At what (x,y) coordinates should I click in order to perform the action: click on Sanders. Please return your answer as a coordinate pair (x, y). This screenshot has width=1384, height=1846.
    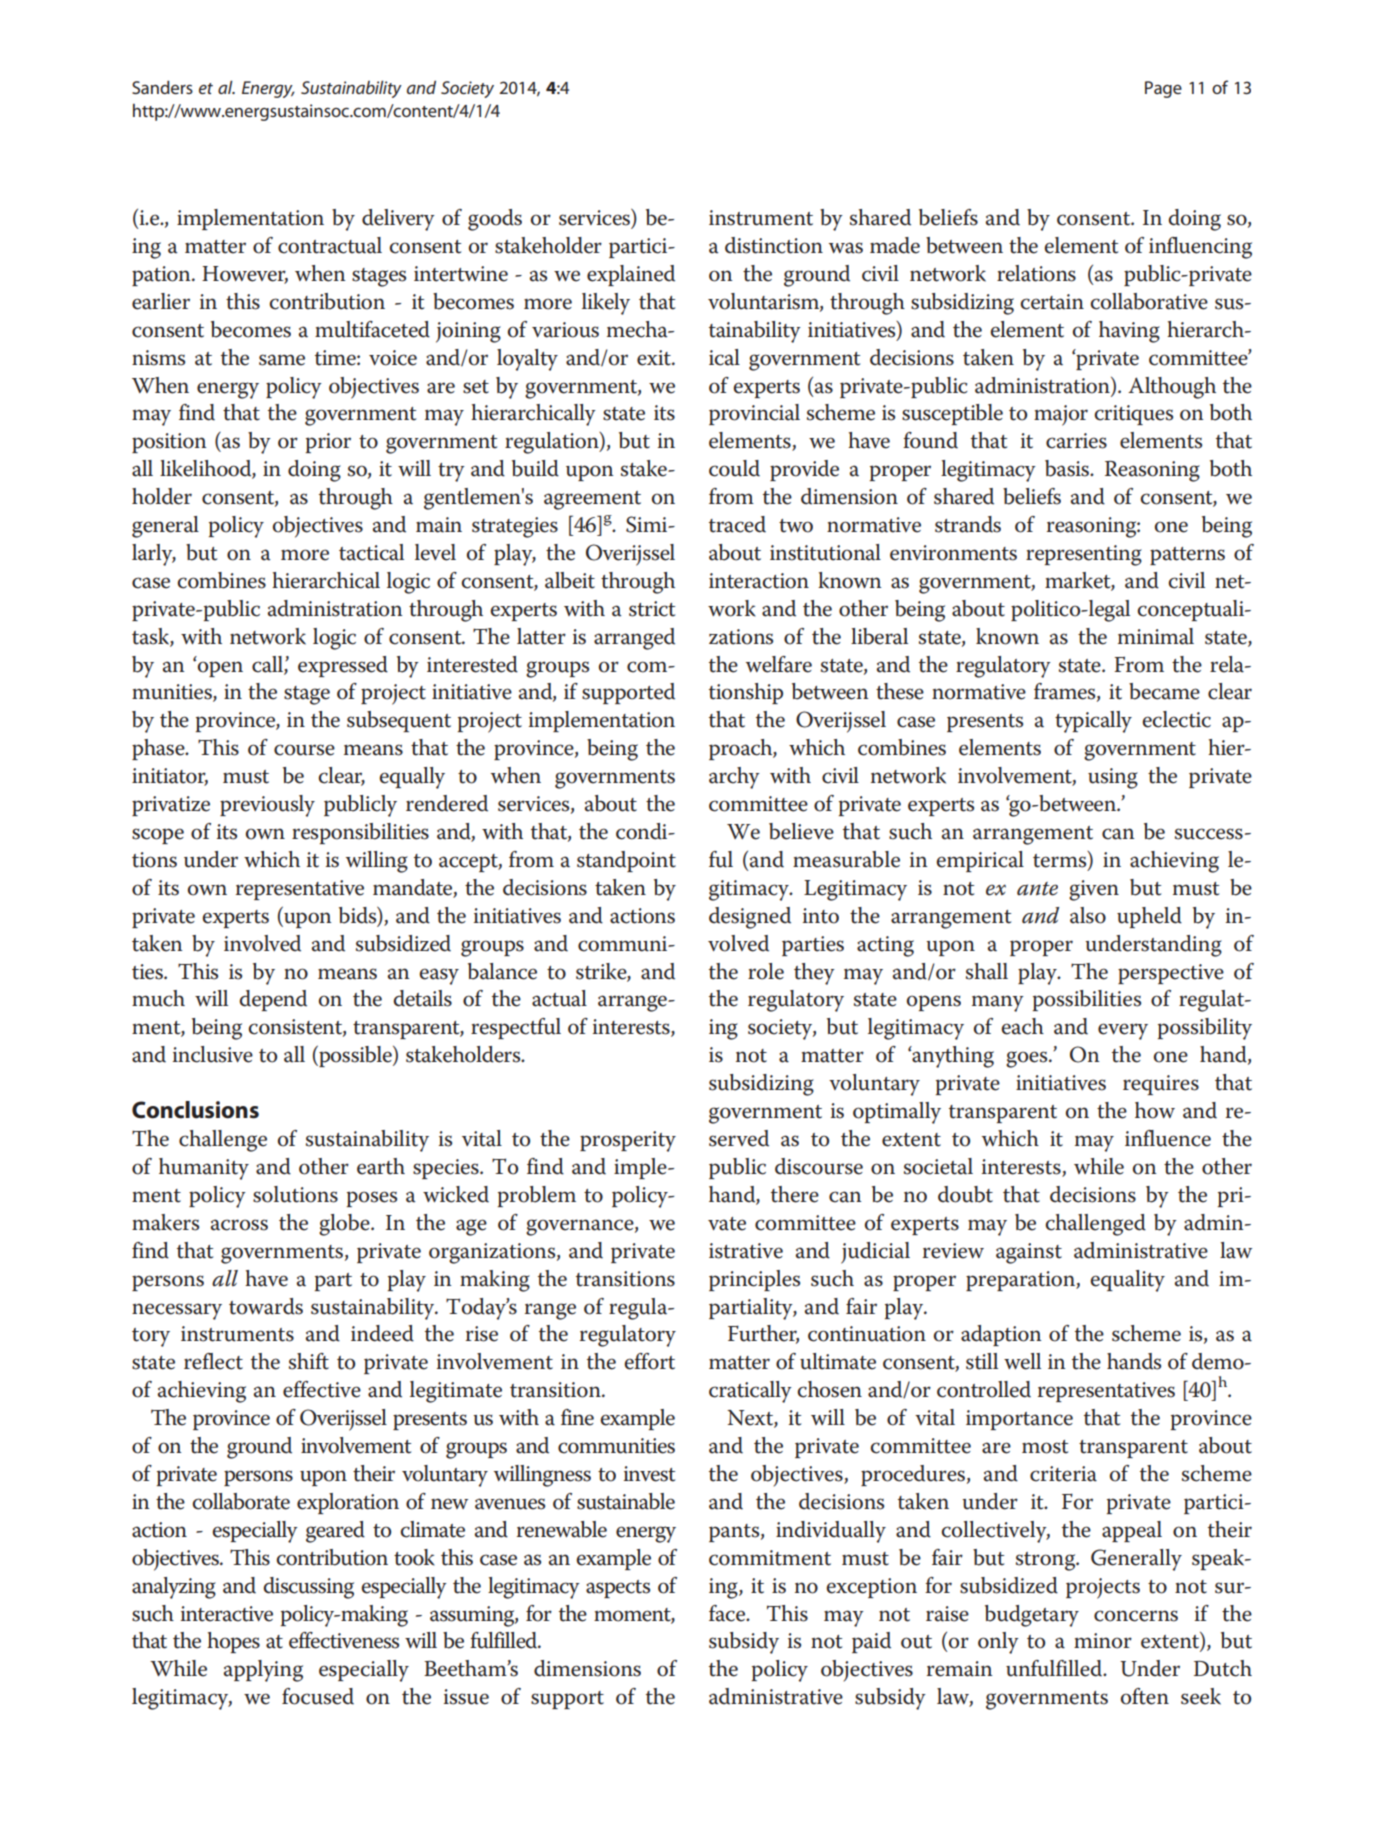
    Looking at the image, I should click on (162, 87).
